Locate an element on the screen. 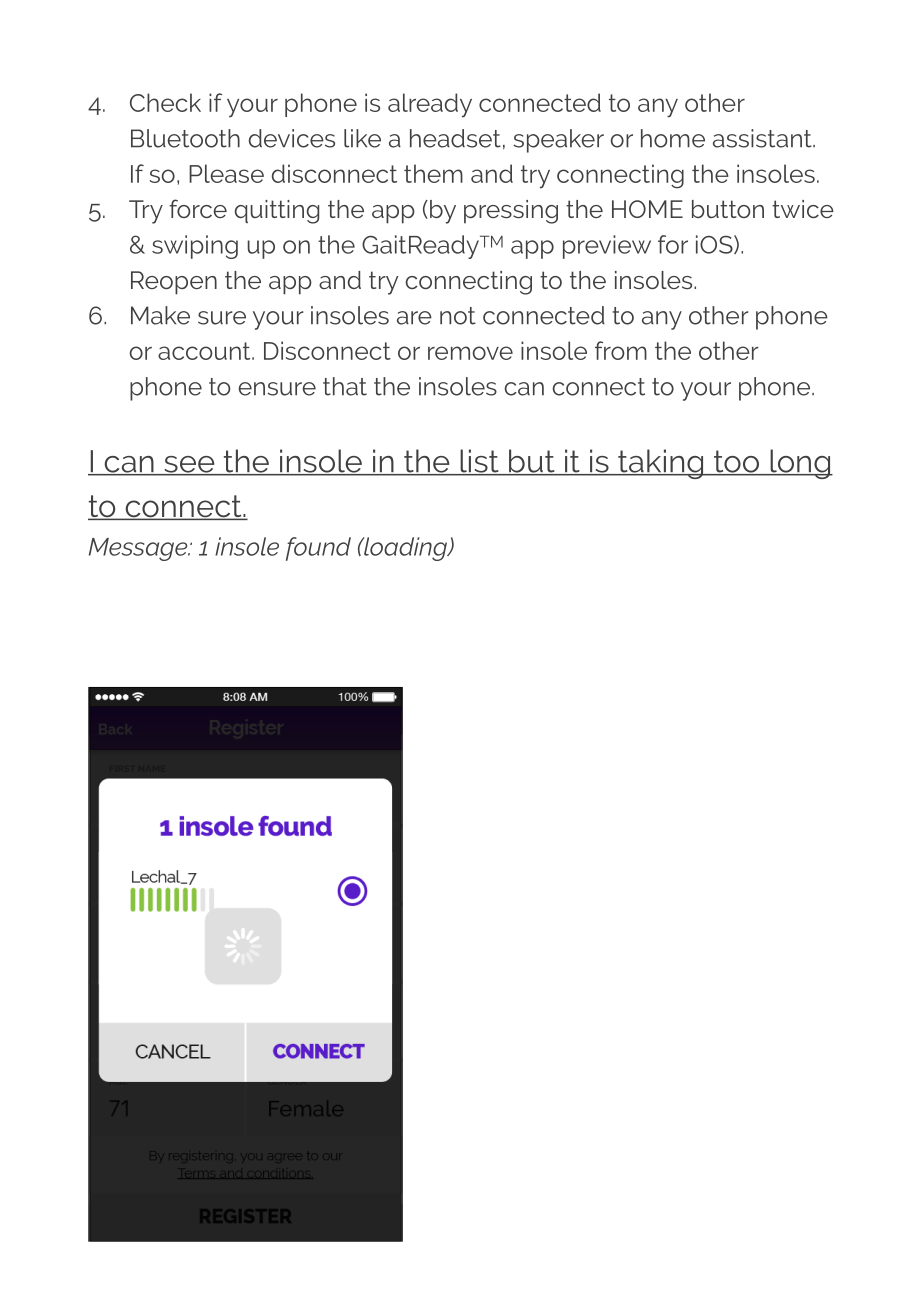 The height and width of the screenshot is (1308, 924). already is located at coordinates (430, 105).
